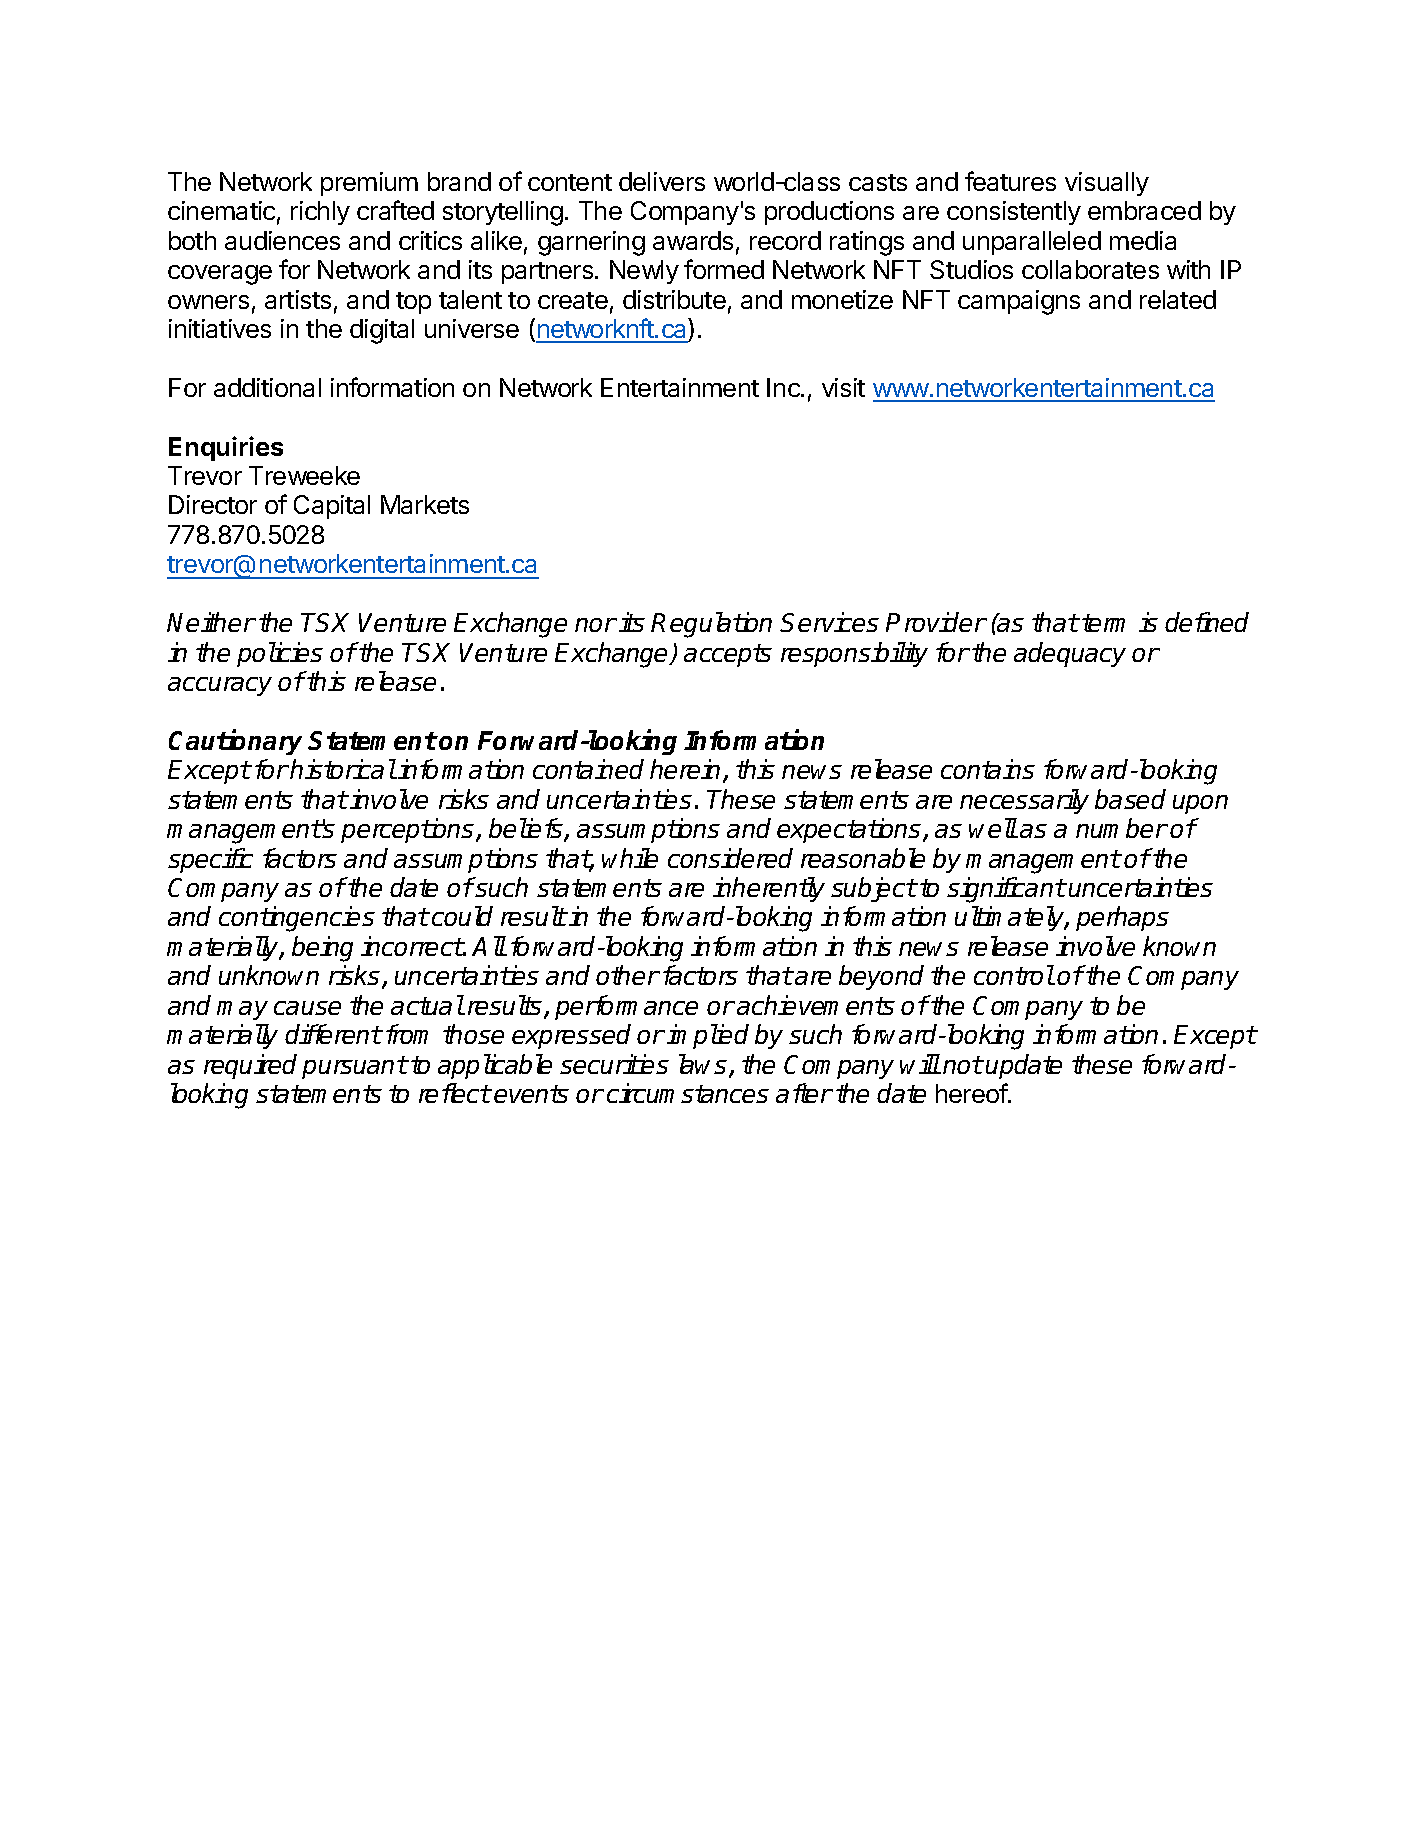 The image size is (1423, 1842). I want to click on visually, so click(1107, 184).
